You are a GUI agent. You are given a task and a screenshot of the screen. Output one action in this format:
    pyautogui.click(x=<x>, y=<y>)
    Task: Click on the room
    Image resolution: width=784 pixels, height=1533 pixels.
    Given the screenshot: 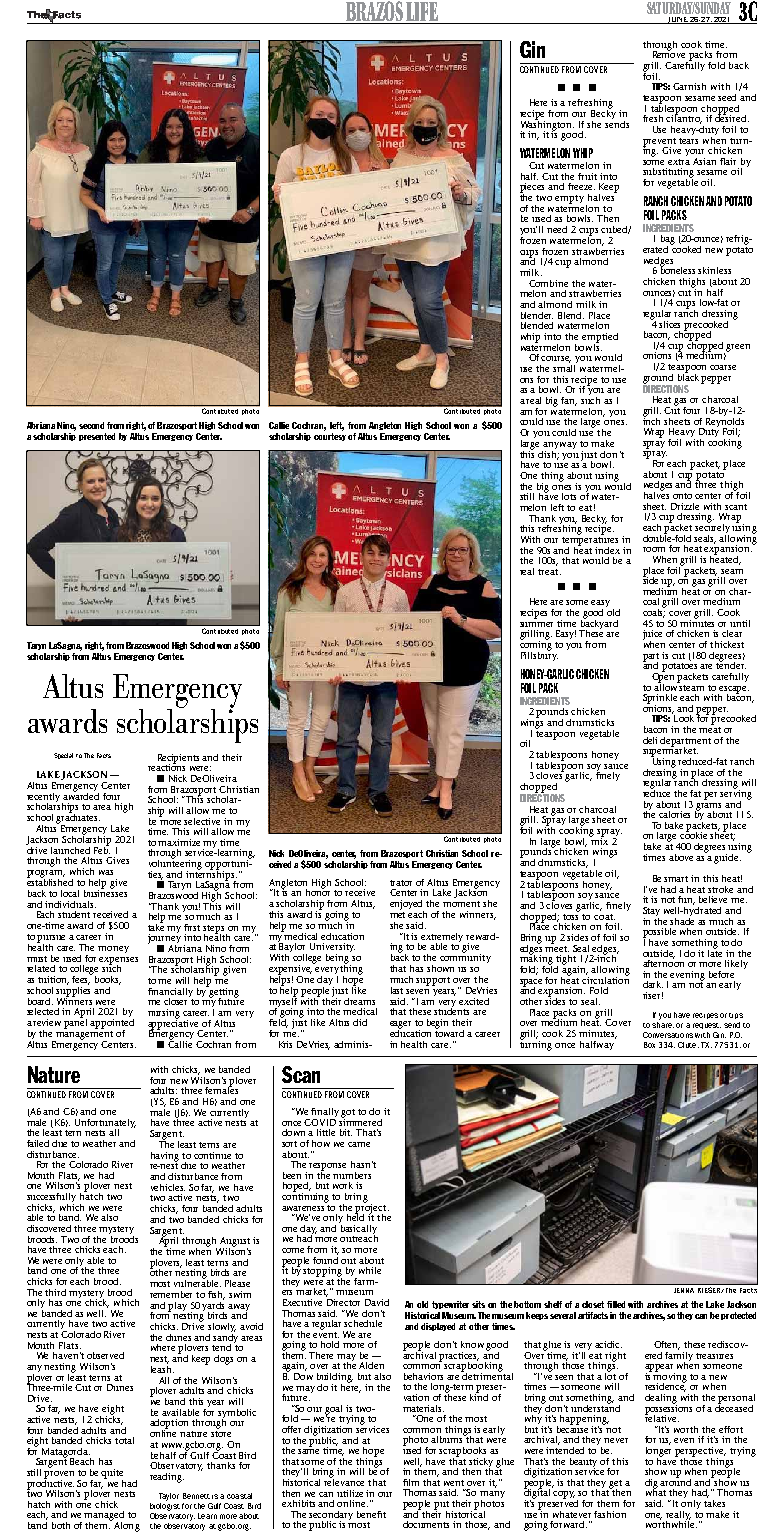 What is the action you would take?
    pyautogui.click(x=654, y=549)
